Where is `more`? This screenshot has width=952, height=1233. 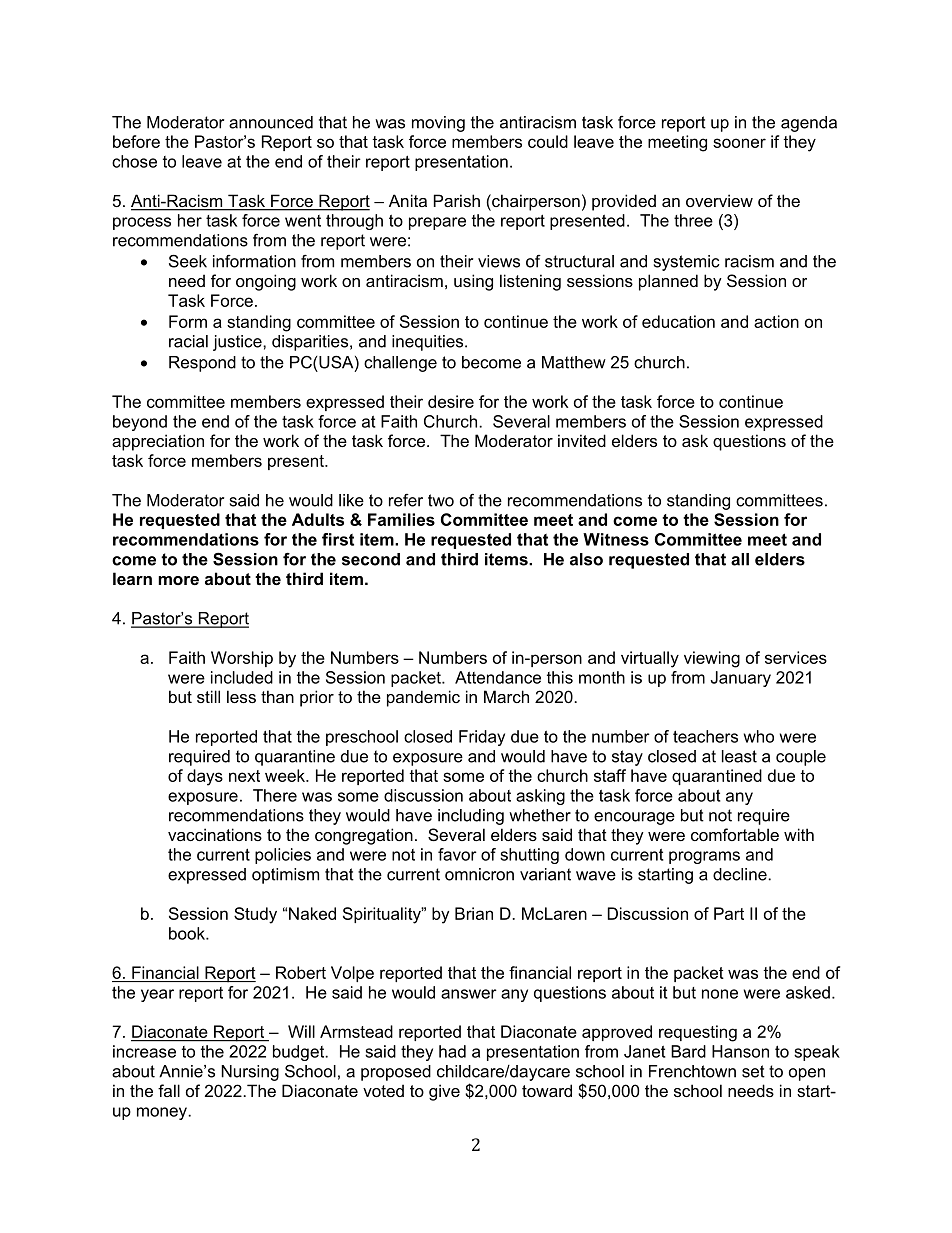 more is located at coordinates (178, 580).
